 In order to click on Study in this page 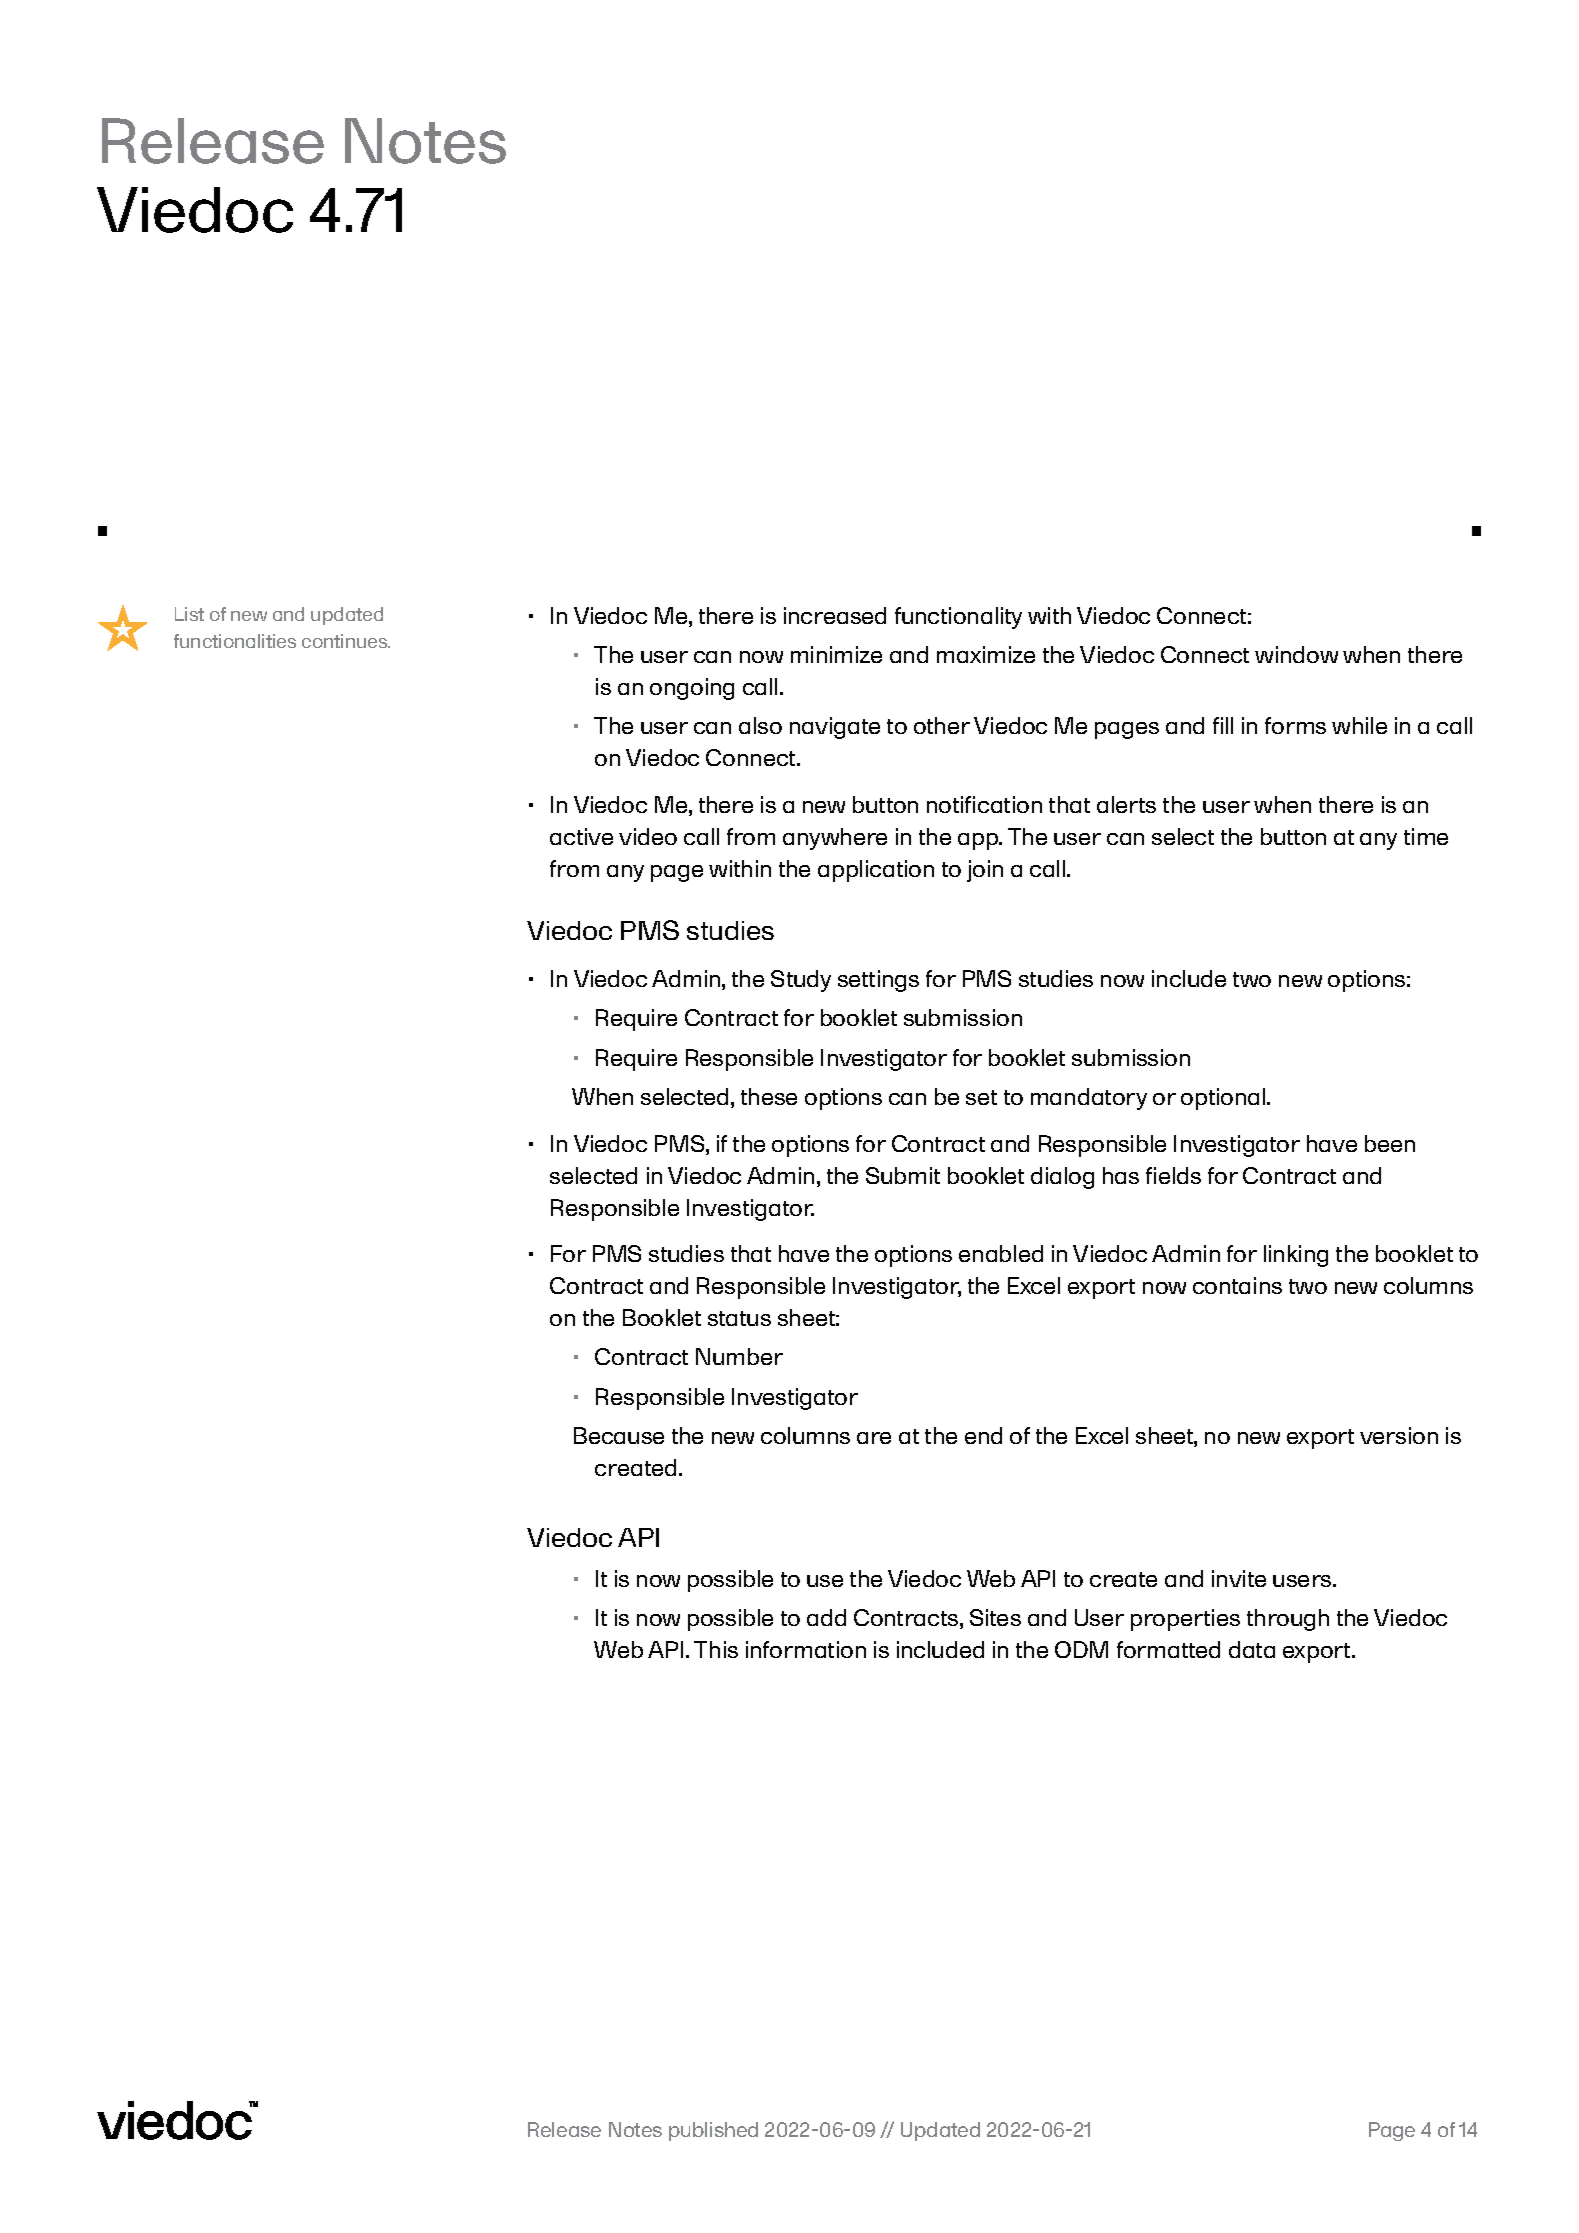, I will do `click(801, 981)`.
